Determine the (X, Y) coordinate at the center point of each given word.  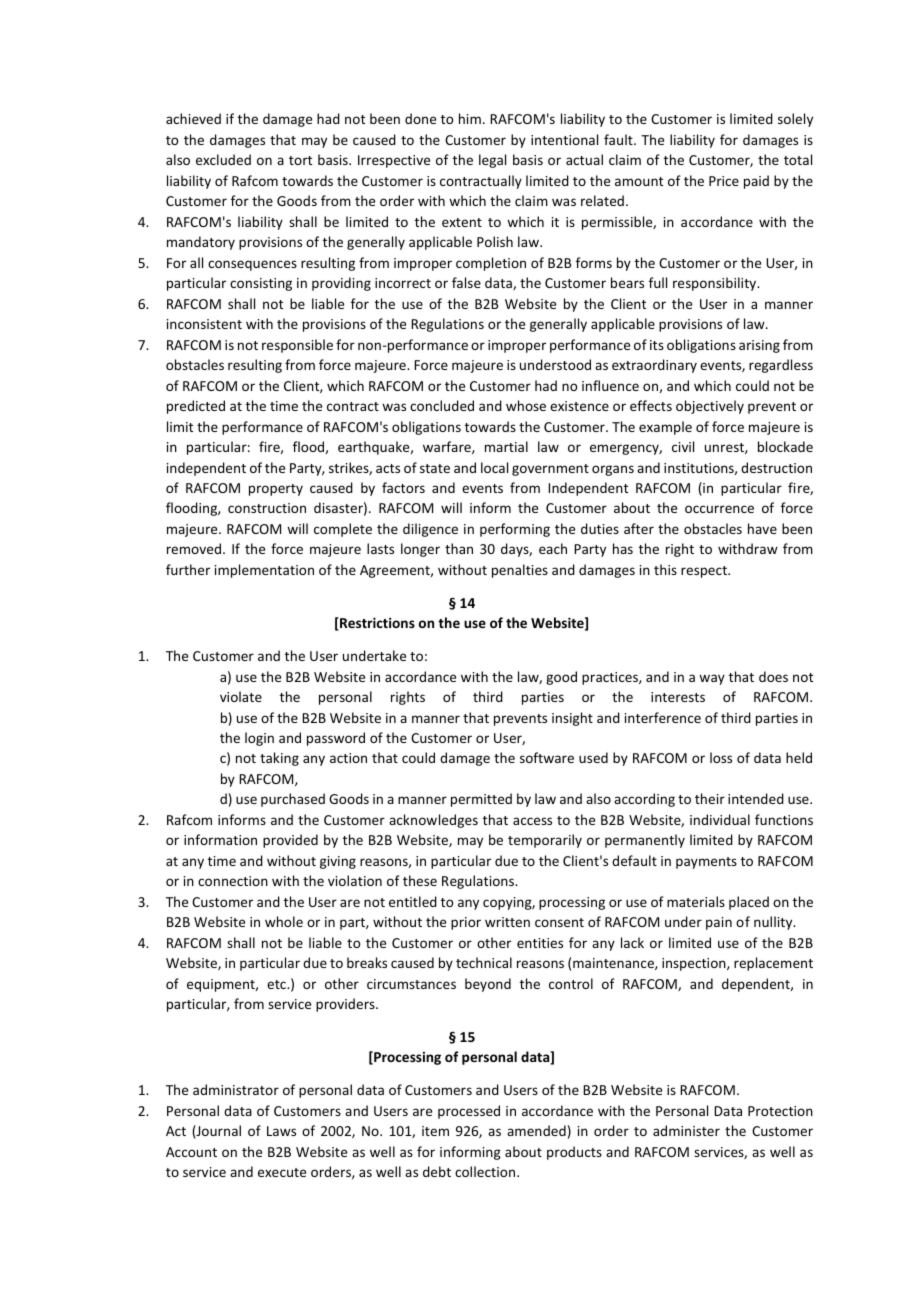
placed (749, 903)
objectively (710, 407)
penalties (520, 571)
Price (724, 181)
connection (233, 881)
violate (241, 696)
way (712, 679)
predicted (196, 407)
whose (526, 405)
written (507, 922)
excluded (223, 159)
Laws (281, 1131)
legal (492, 161)
